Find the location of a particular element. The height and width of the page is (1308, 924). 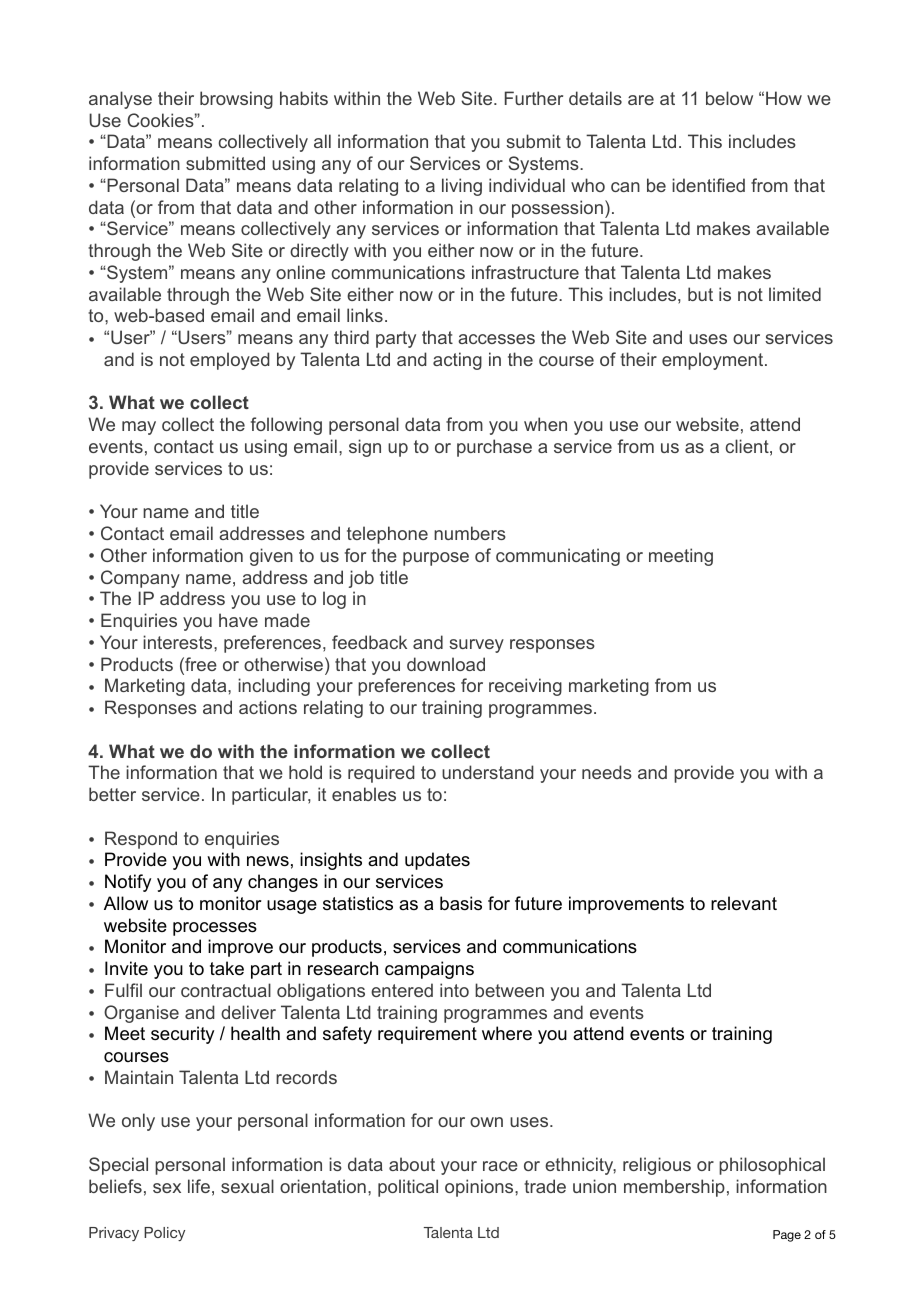

employment is located at coordinates (714, 361).
